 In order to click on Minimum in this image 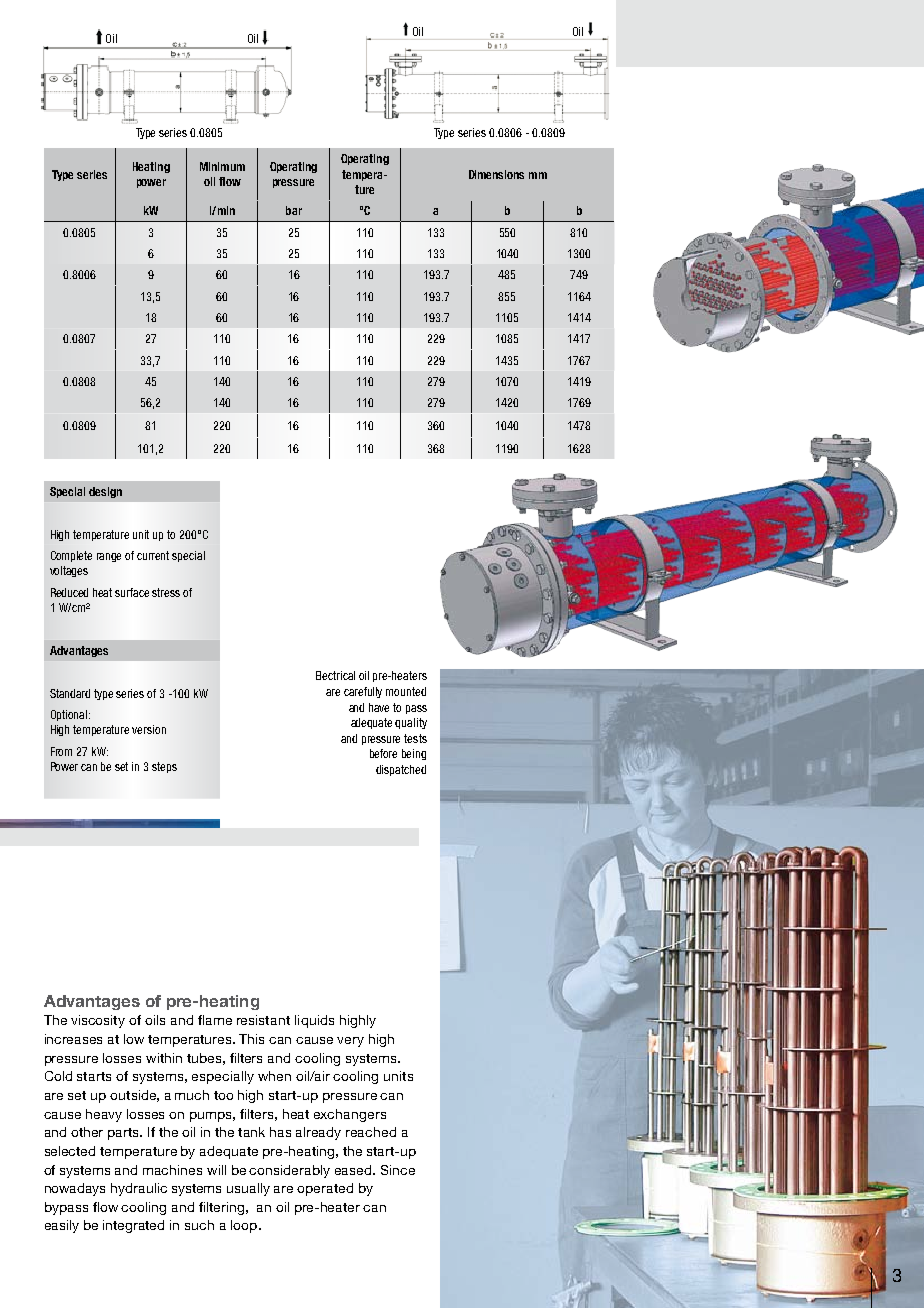, I will do `click(222, 166)`.
